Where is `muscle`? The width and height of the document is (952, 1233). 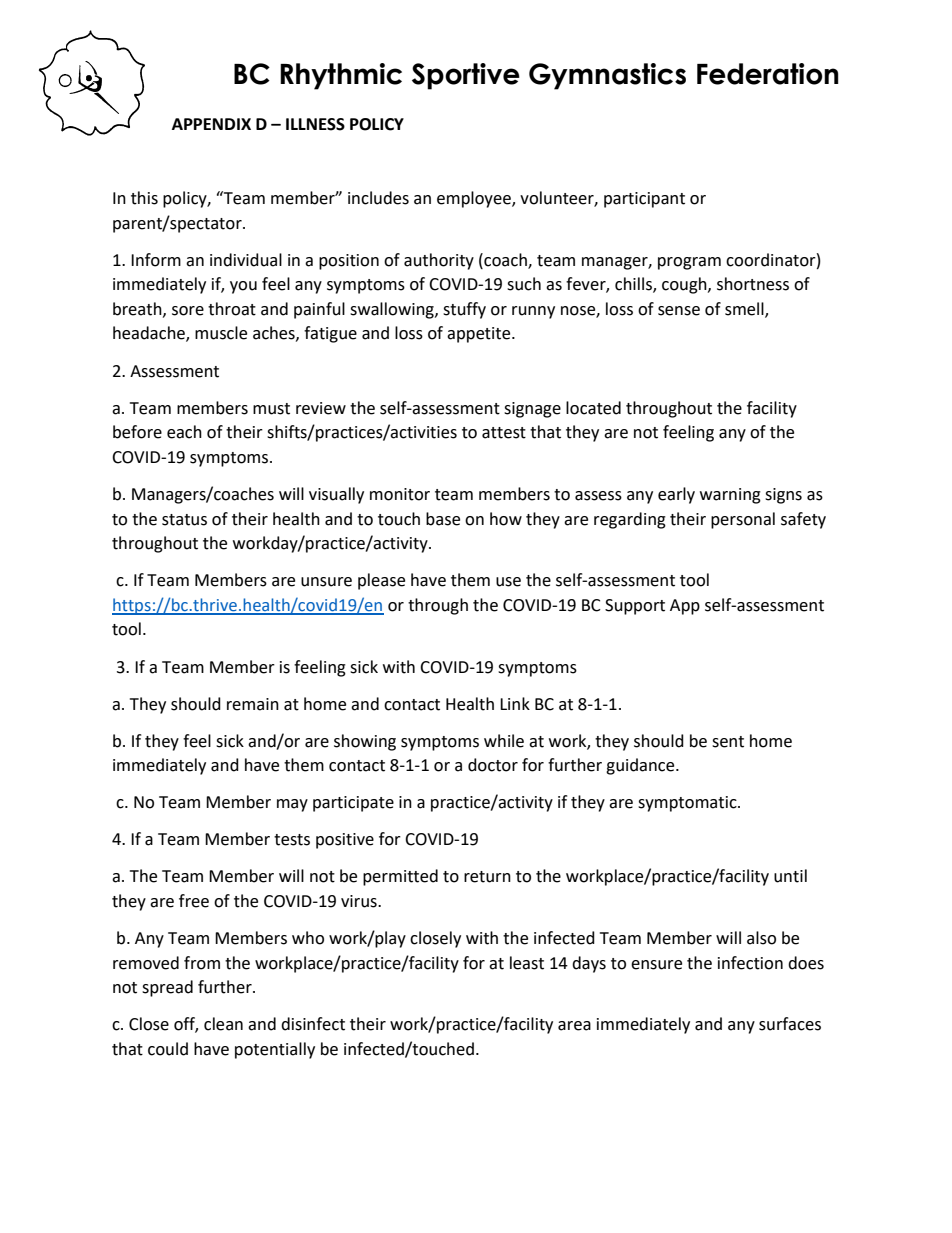
muscle is located at coordinates (221, 333).
